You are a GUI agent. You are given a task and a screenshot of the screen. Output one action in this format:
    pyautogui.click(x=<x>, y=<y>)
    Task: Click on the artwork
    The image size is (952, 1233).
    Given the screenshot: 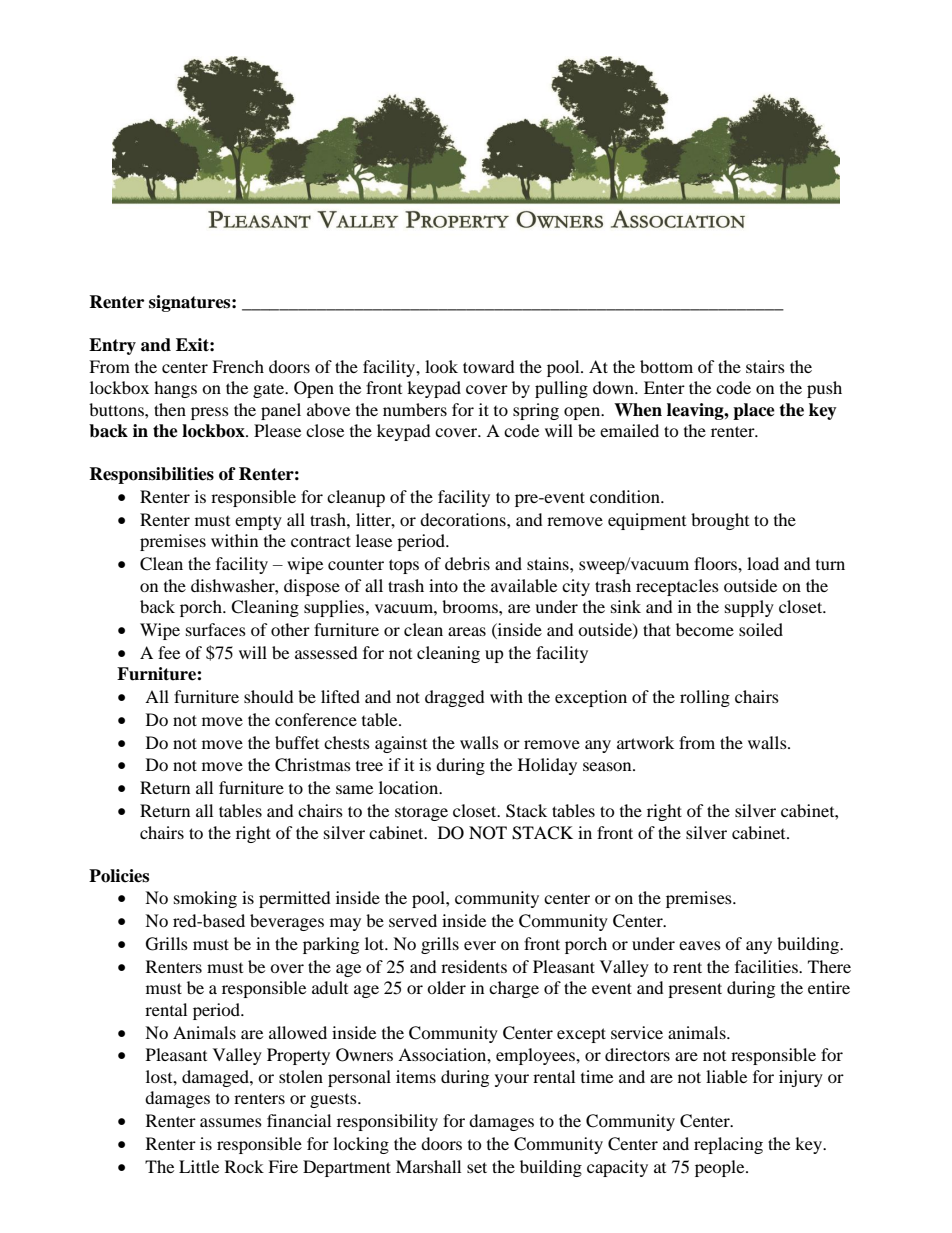 What is the action you would take?
    pyautogui.click(x=645, y=742)
